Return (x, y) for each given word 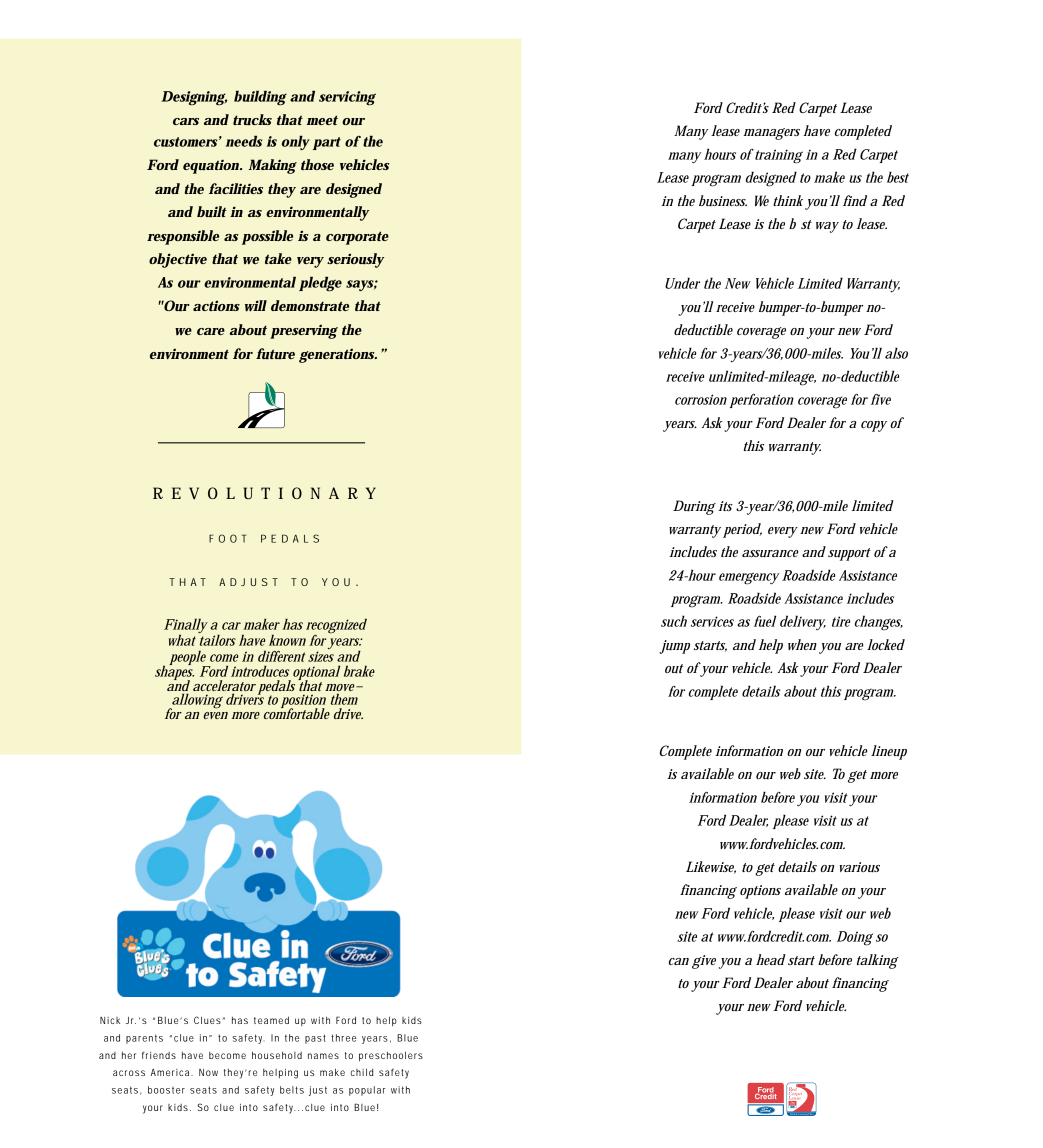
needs (244, 141)
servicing (347, 98)
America (170, 1072)
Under (682, 283)
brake (359, 671)
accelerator (224, 687)
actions (216, 306)
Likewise (711, 867)
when (802, 644)
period (742, 530)
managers (771, 134)
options (760, 892)
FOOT (228, 538)
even (216, 715)
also (896, 353)
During (694, 507)
